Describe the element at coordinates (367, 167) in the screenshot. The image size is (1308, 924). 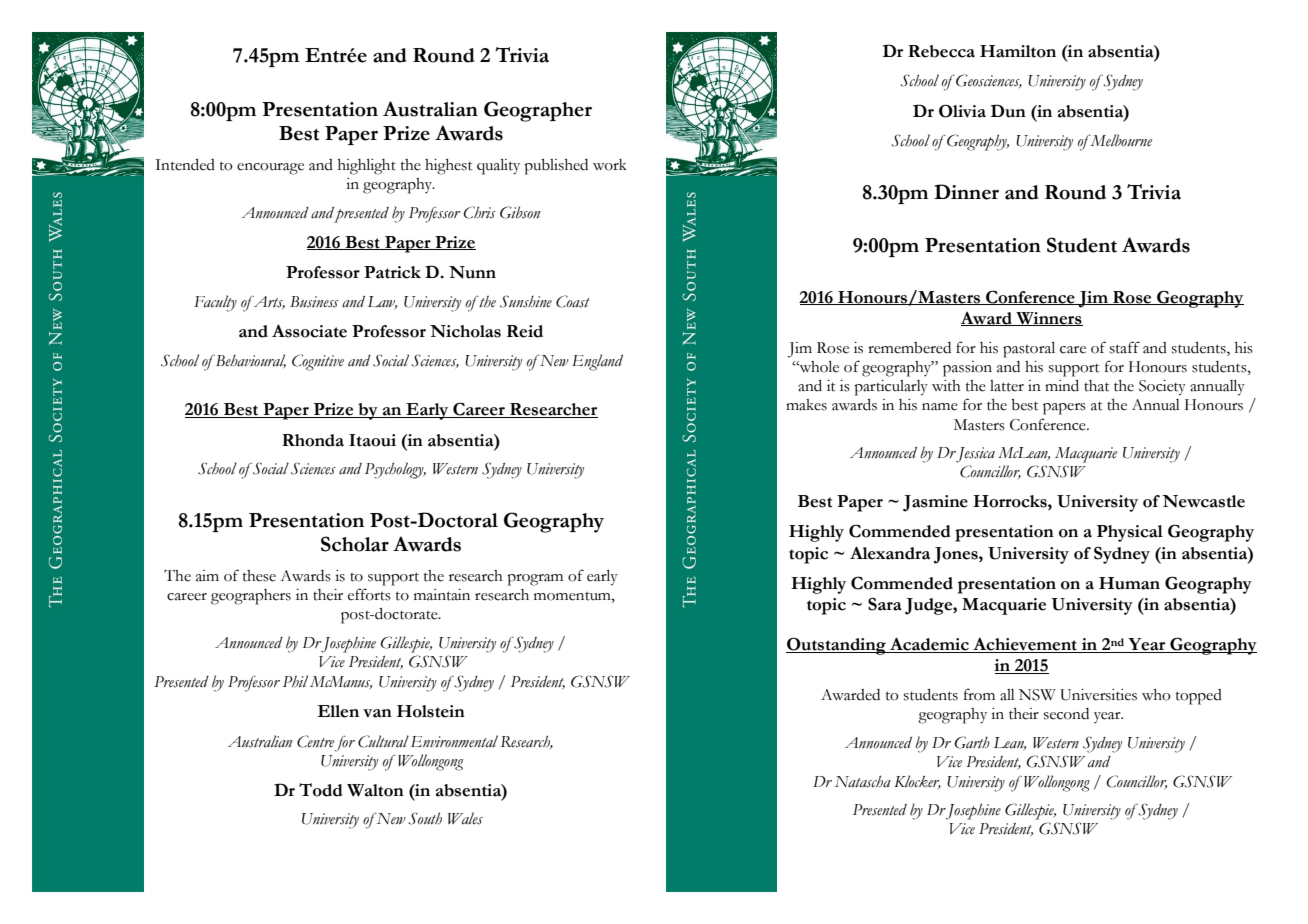
I see `highlight` at that location.
